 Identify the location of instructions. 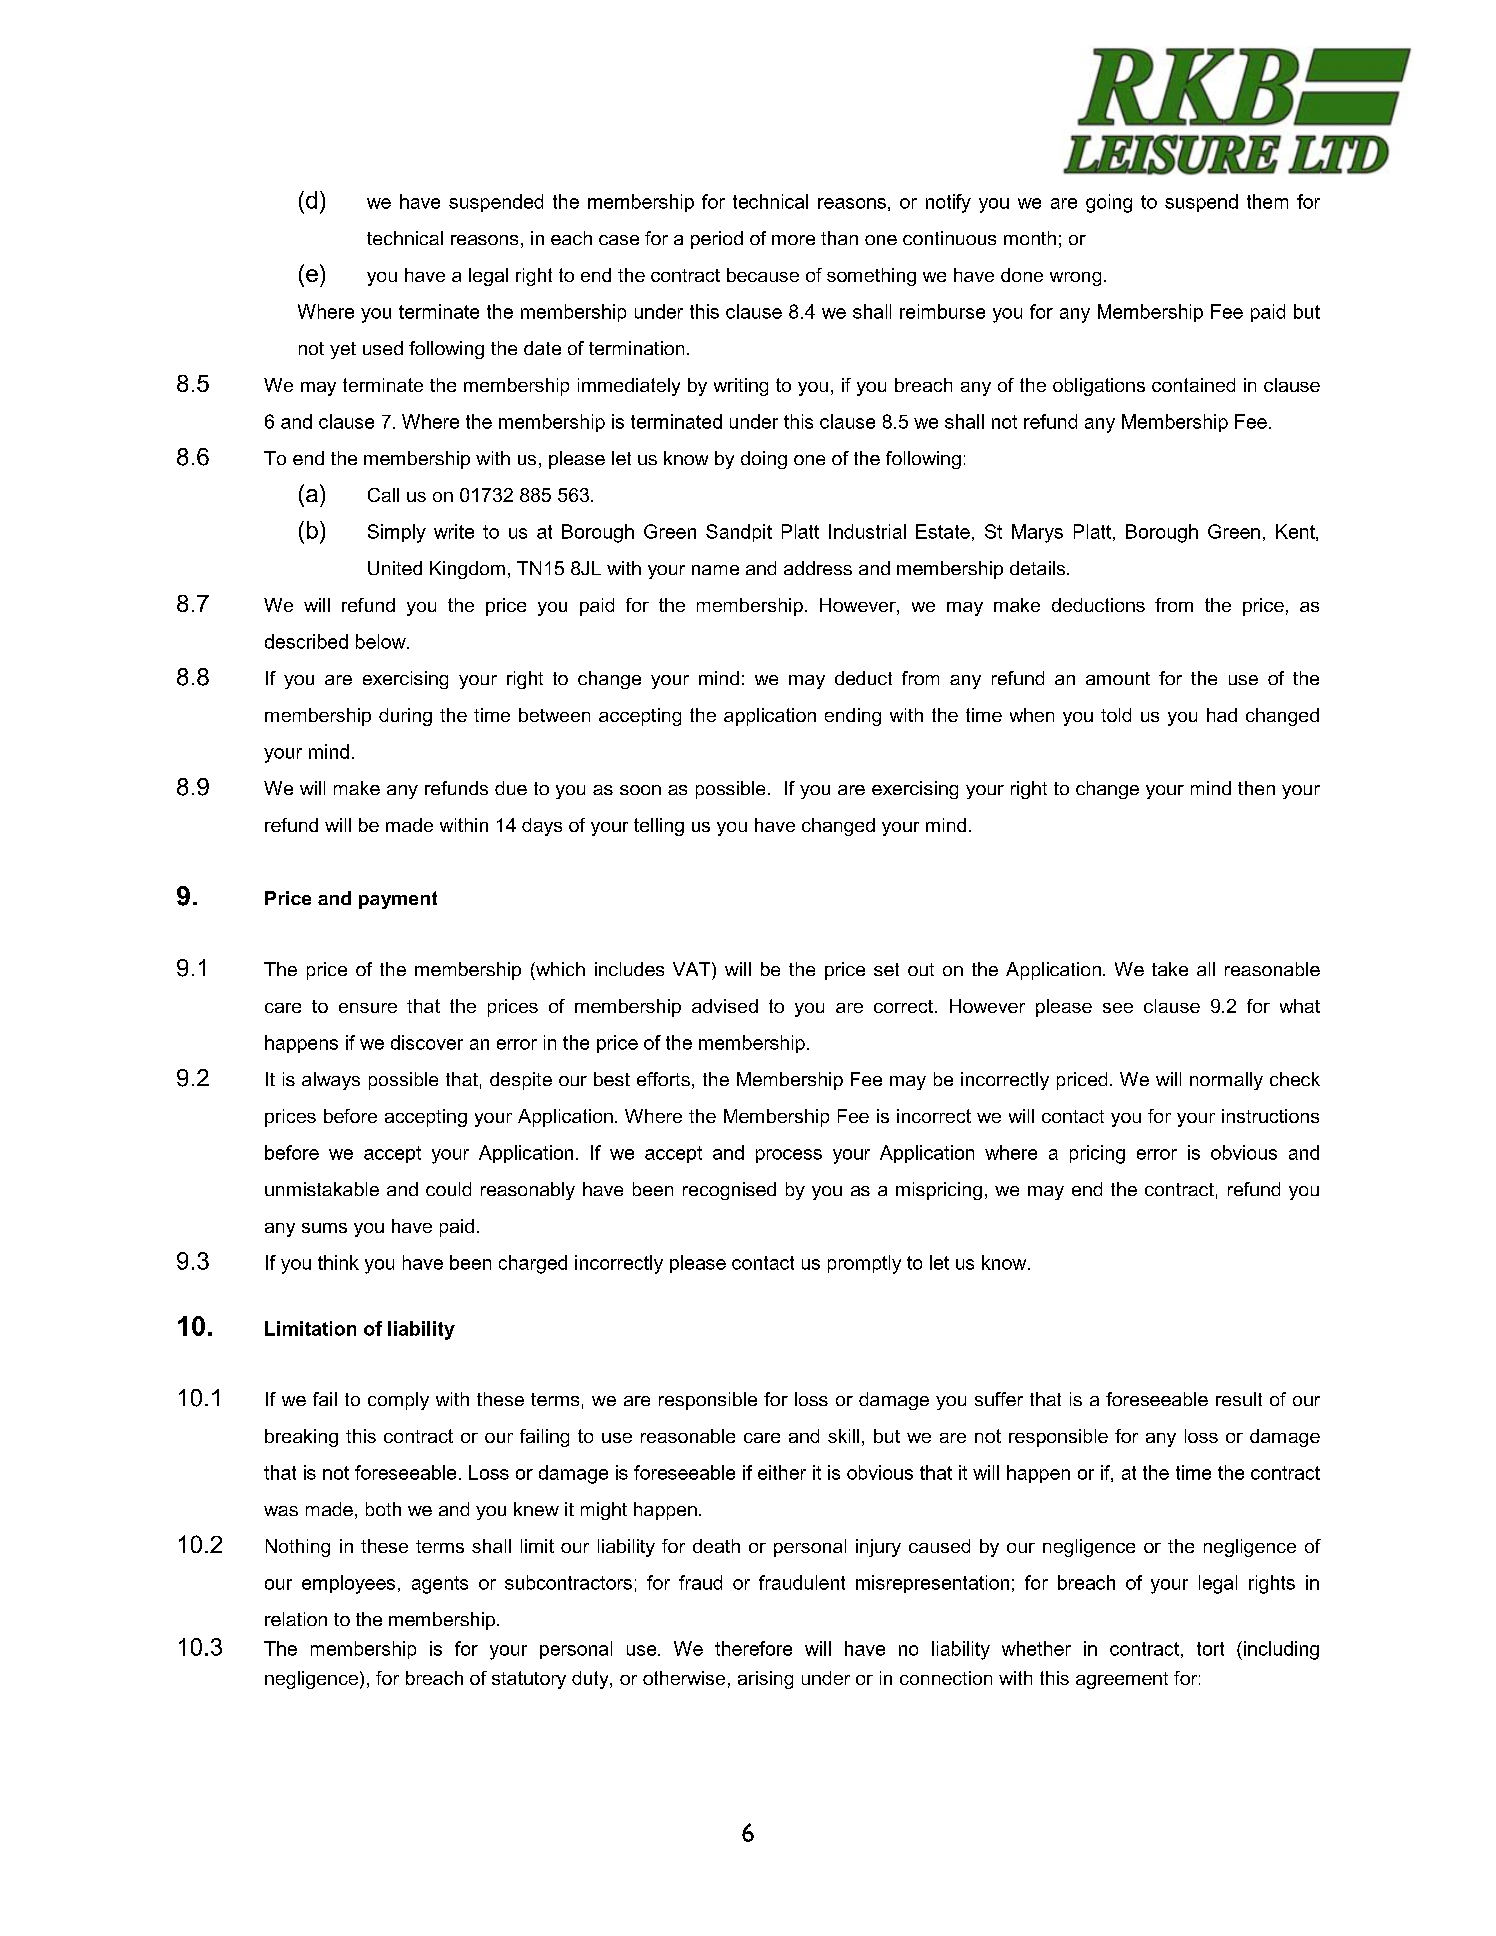
(1270, 1116).
